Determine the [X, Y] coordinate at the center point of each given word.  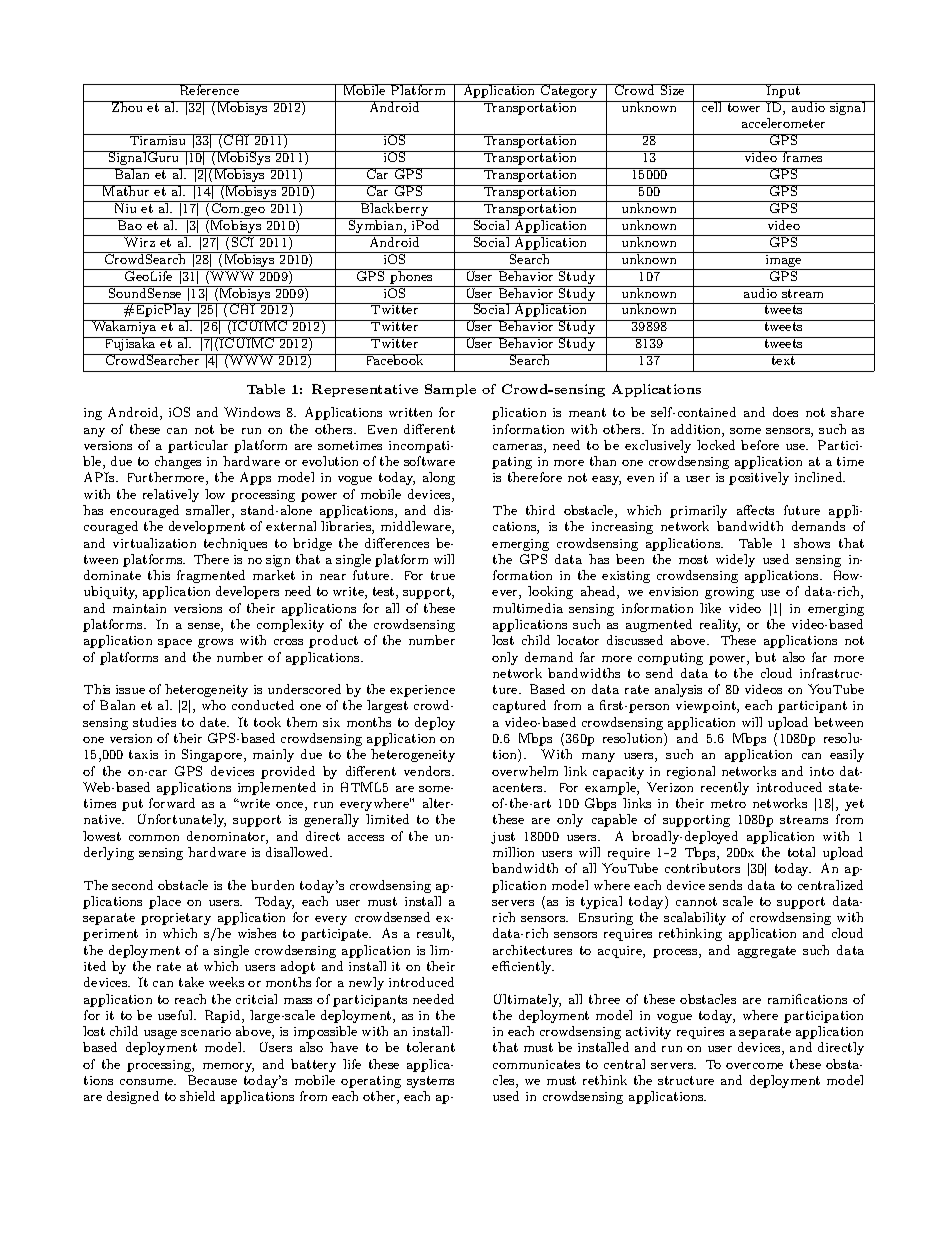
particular [198, 446]
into [822, 771]
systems [430, 1082]
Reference [209, 89]
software [429, 461]
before [760, 445]
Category [569, 91]
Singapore [213, 755]
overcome [754, 1066]
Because [212, 1080]
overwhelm [525, 771]
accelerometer [783, 123]
